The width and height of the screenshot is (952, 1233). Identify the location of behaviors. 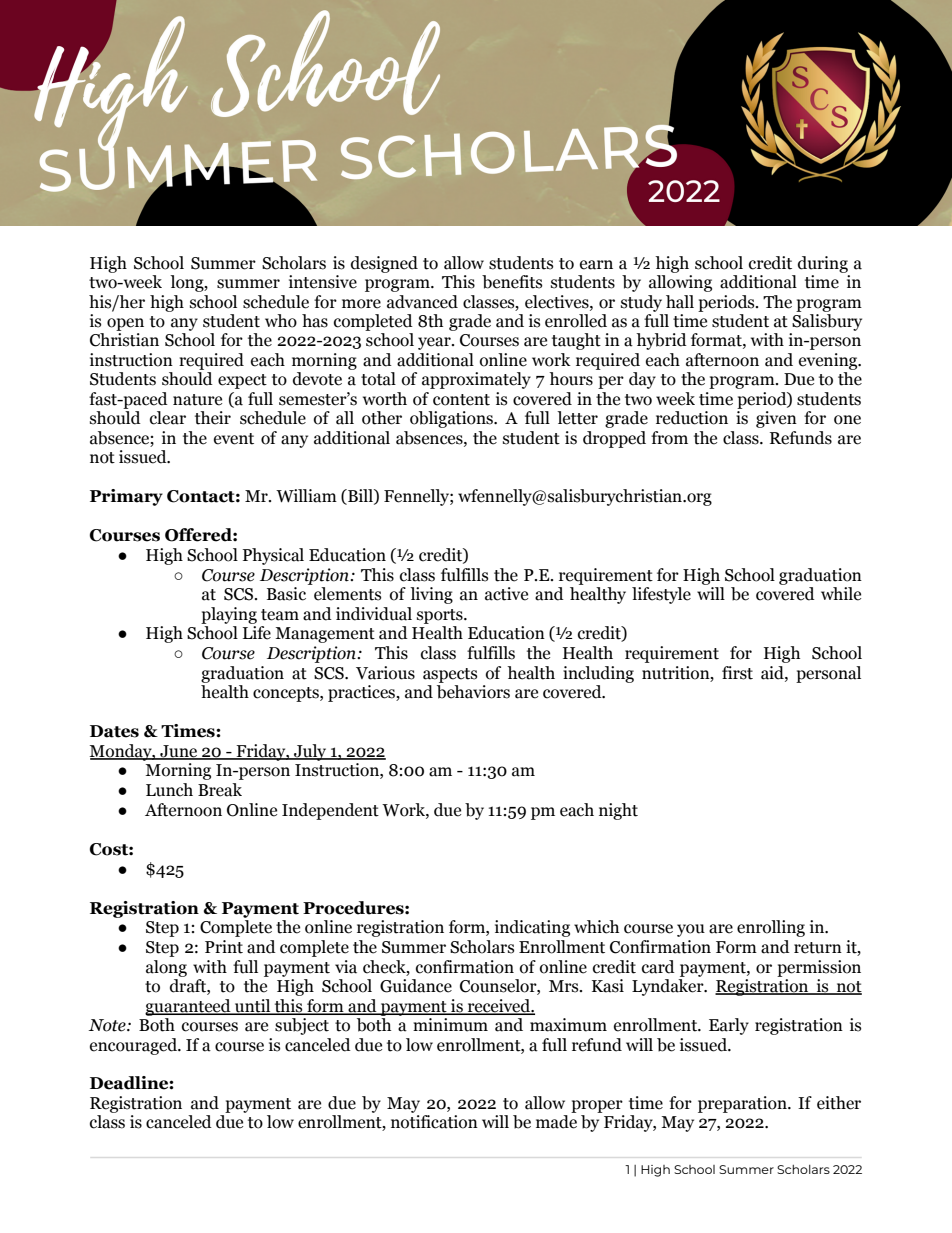
(473, 692).
